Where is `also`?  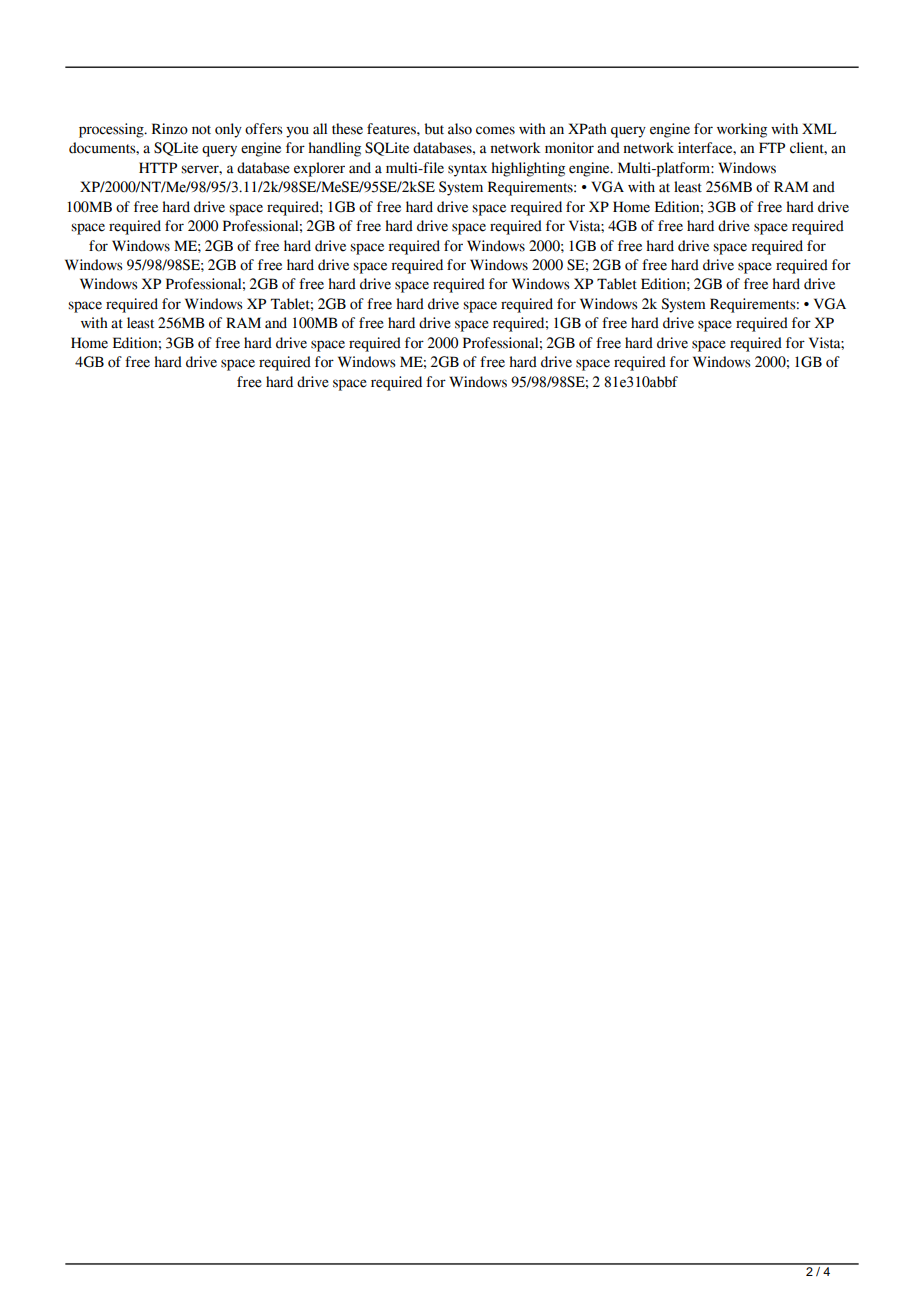 also is located at coordinates (460, 129).
